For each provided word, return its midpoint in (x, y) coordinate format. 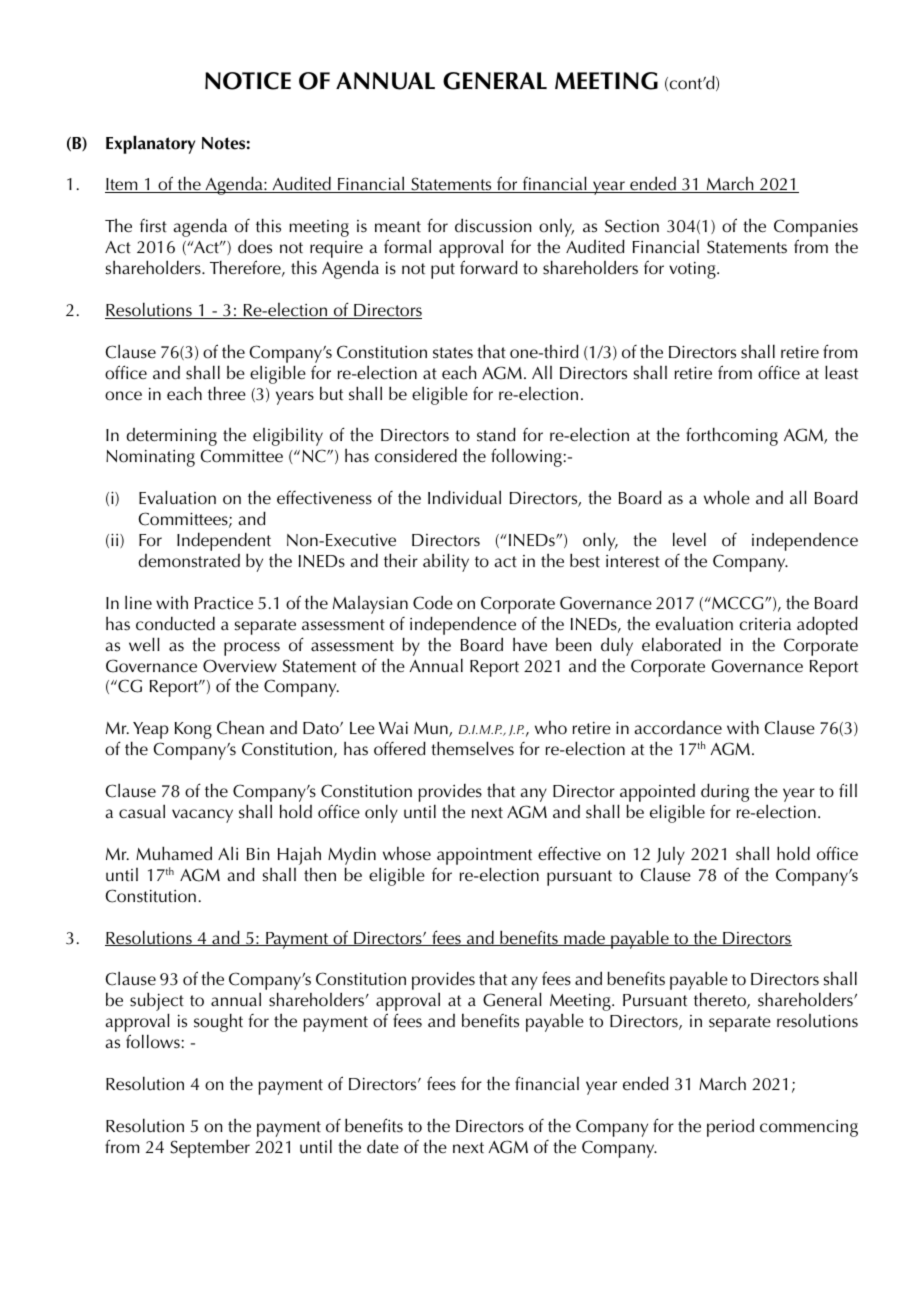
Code (433, 602)
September (210, 1148)
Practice (224, 603)
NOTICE (248, 81)
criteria (765, 624)
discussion (493, 225)
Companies (816, 229)
